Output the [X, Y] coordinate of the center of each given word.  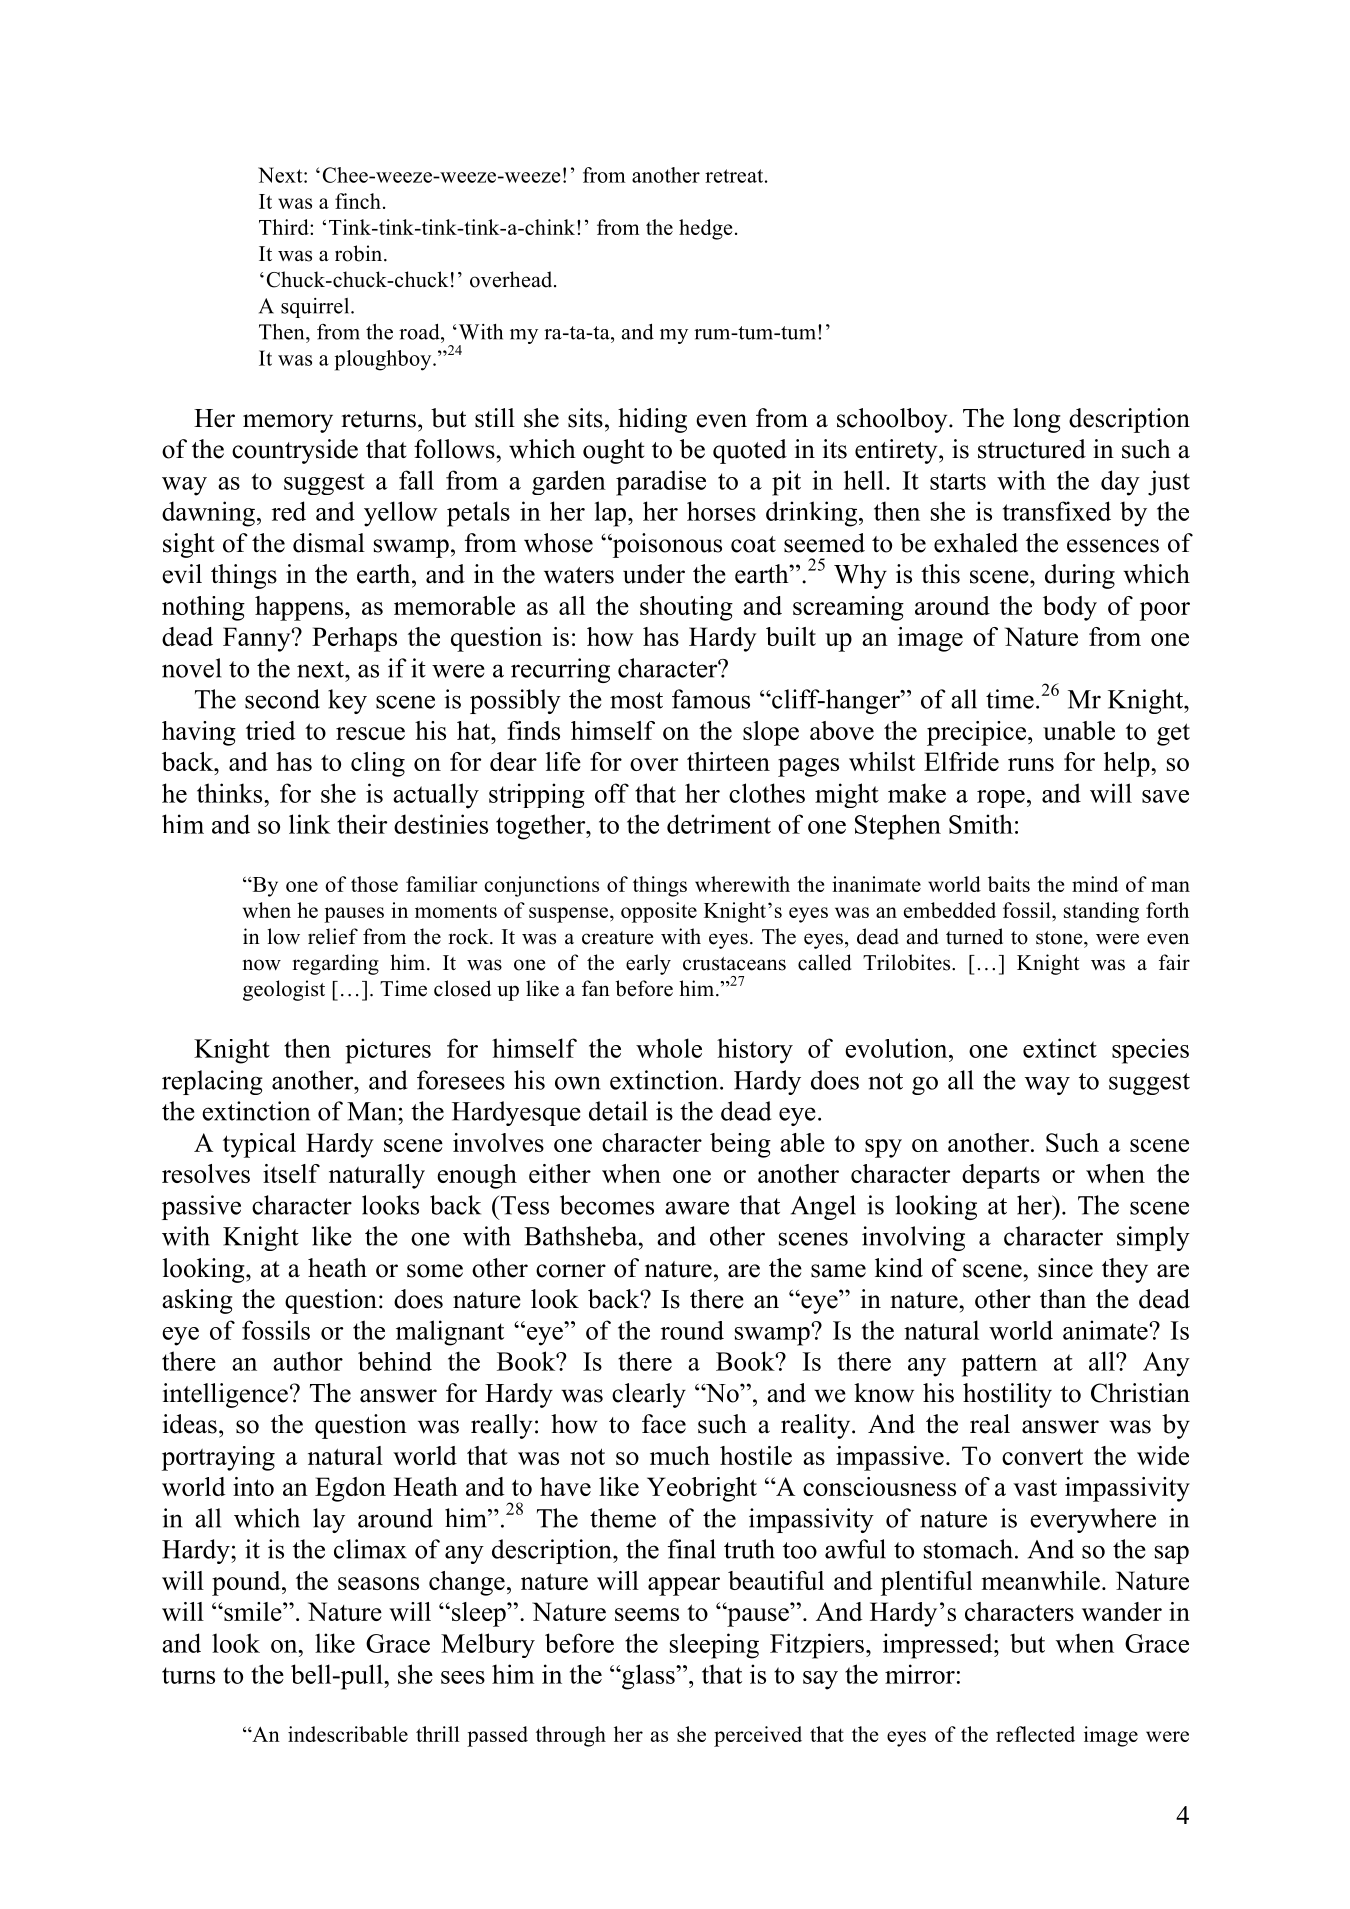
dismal [329, 543]
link [310, 824]
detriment [719, 824]
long [1037, 420]
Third [285, 227]
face [664, 1424]
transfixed [1057, 511]
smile [253, 1611]
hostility [1007, 1395]
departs [1001, 1176]
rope [1001, 799]
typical [259, 1145]
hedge [705, 229]
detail [618, 1111]
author [308, 1361]
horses [721, 511]
